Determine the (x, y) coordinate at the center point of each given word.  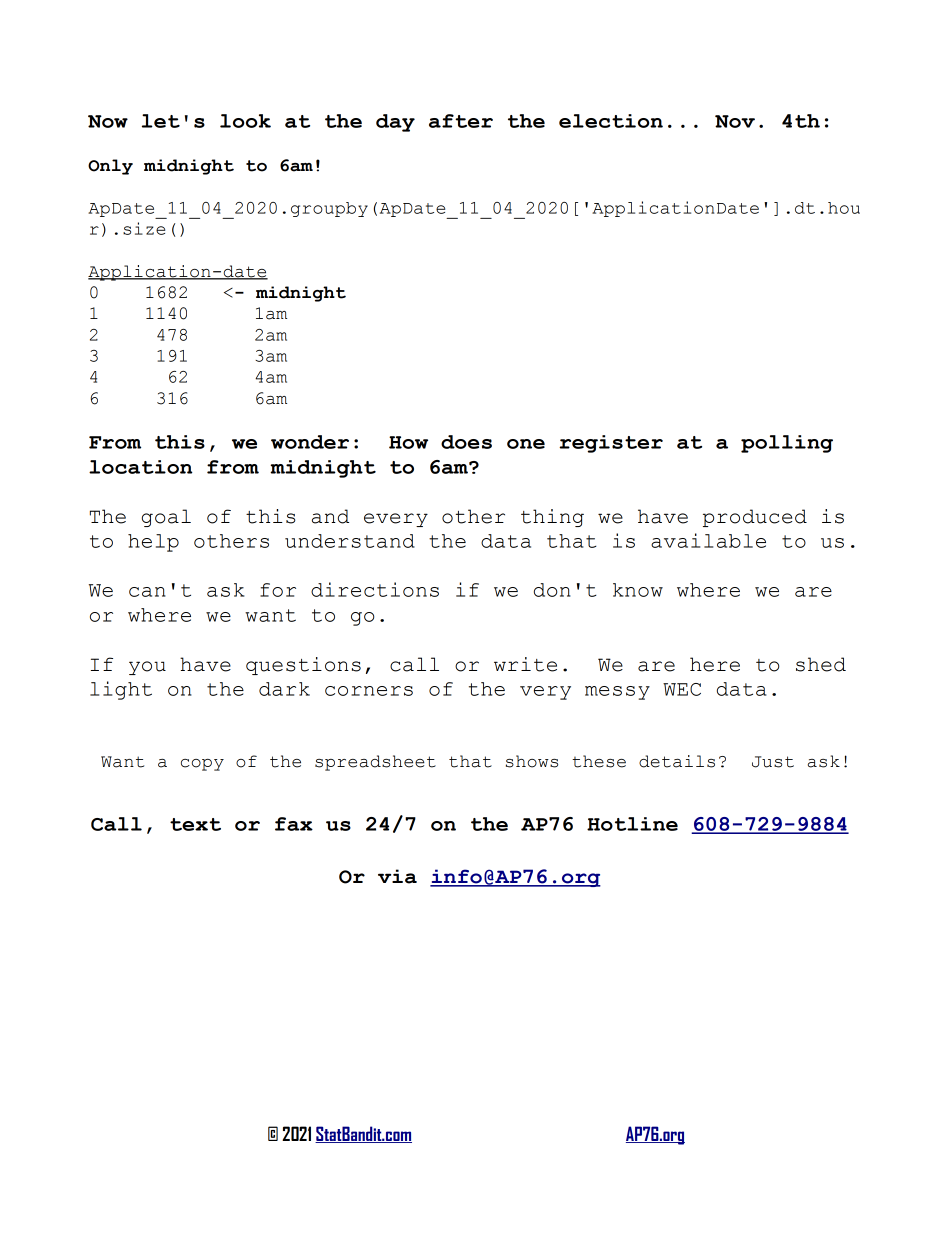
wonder (310, 442)
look (245, 121)
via (397, 876)
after (461, 121)
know (638, 590)
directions (375, 589)
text (195, 824)
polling (787, 444)
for (278, 590)
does (466, 442)
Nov (735, 121)
